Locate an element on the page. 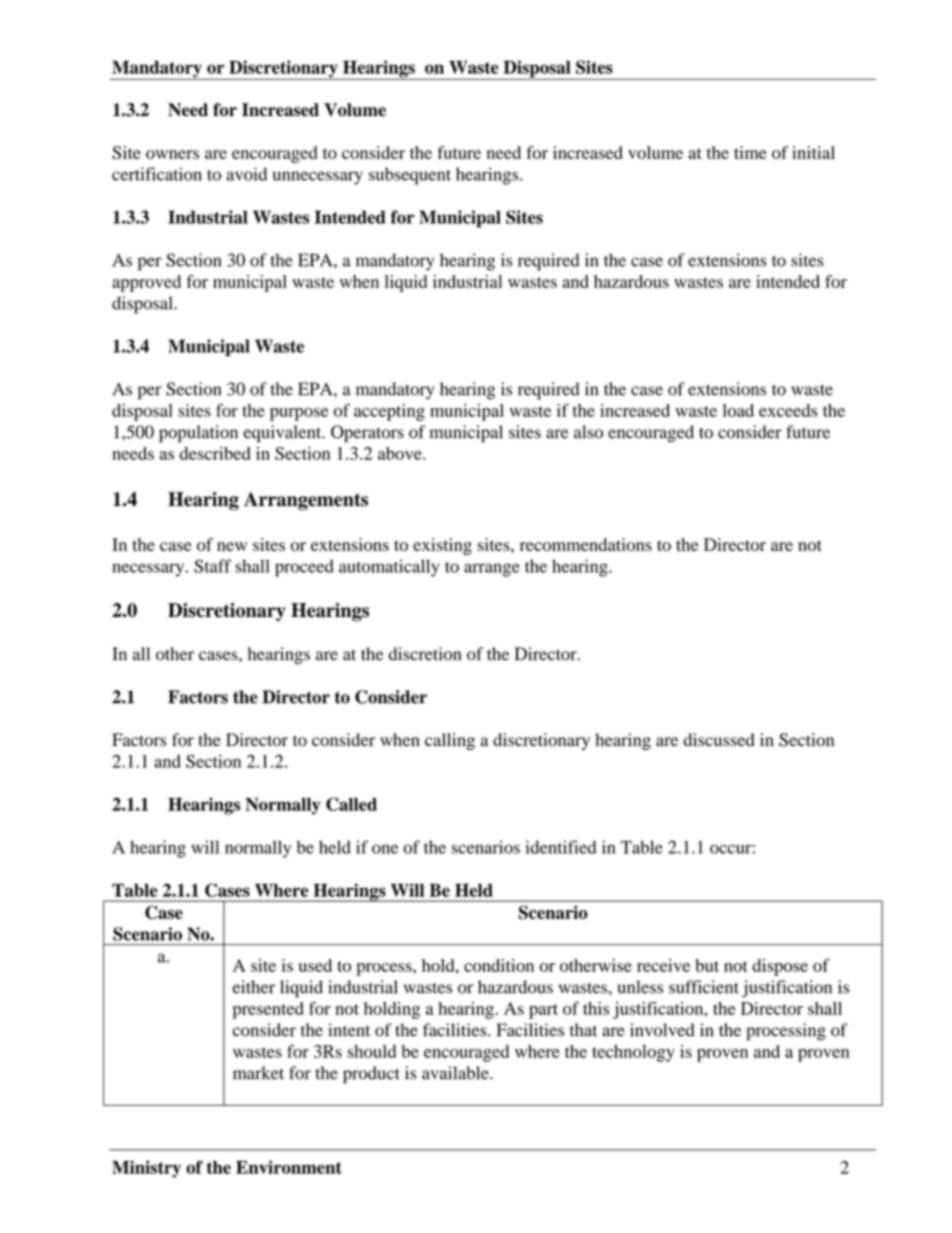  subsequent is located at coordinates (410, 176).
